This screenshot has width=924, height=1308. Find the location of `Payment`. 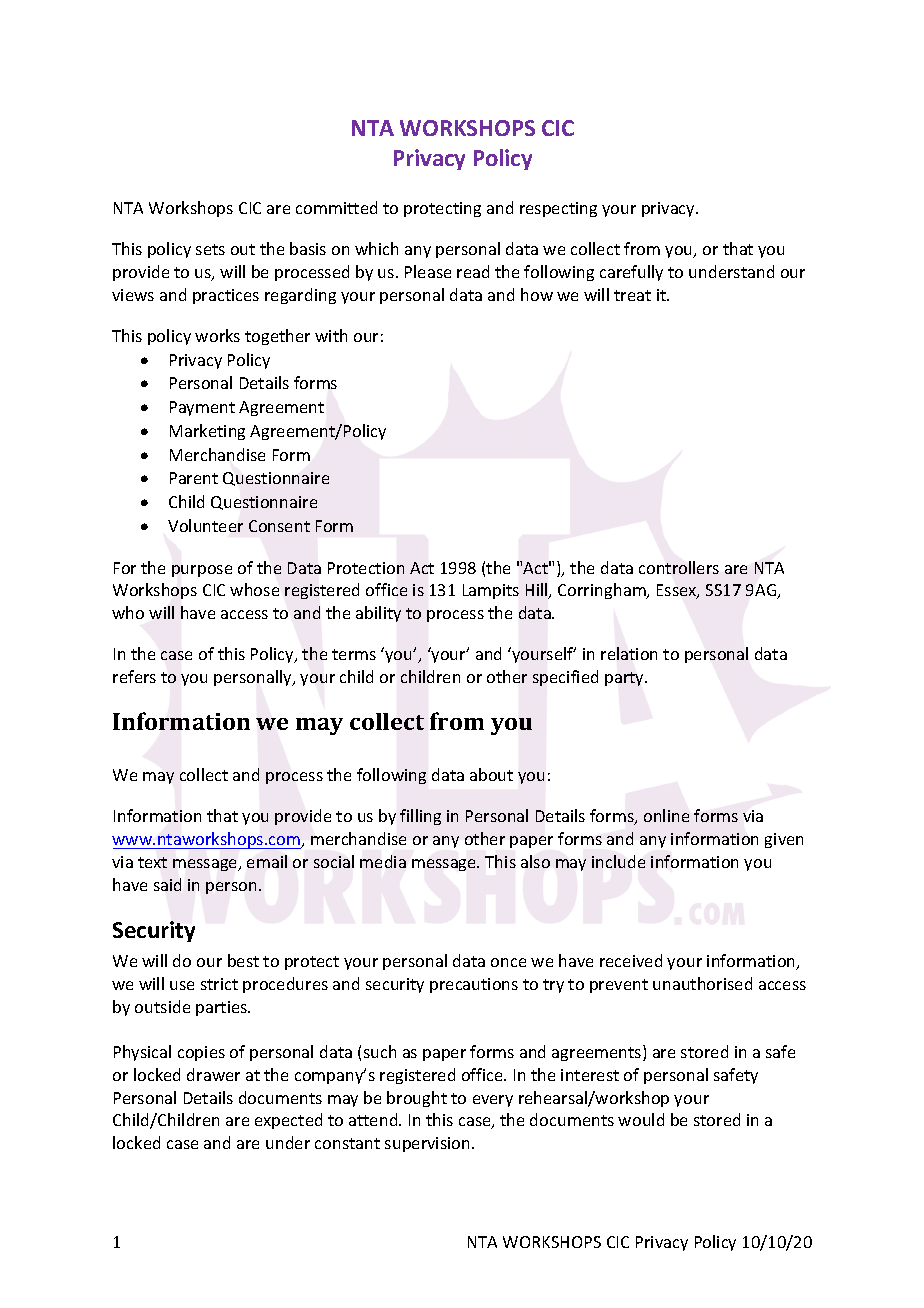

Payment is located at coordinates (202, 408).
